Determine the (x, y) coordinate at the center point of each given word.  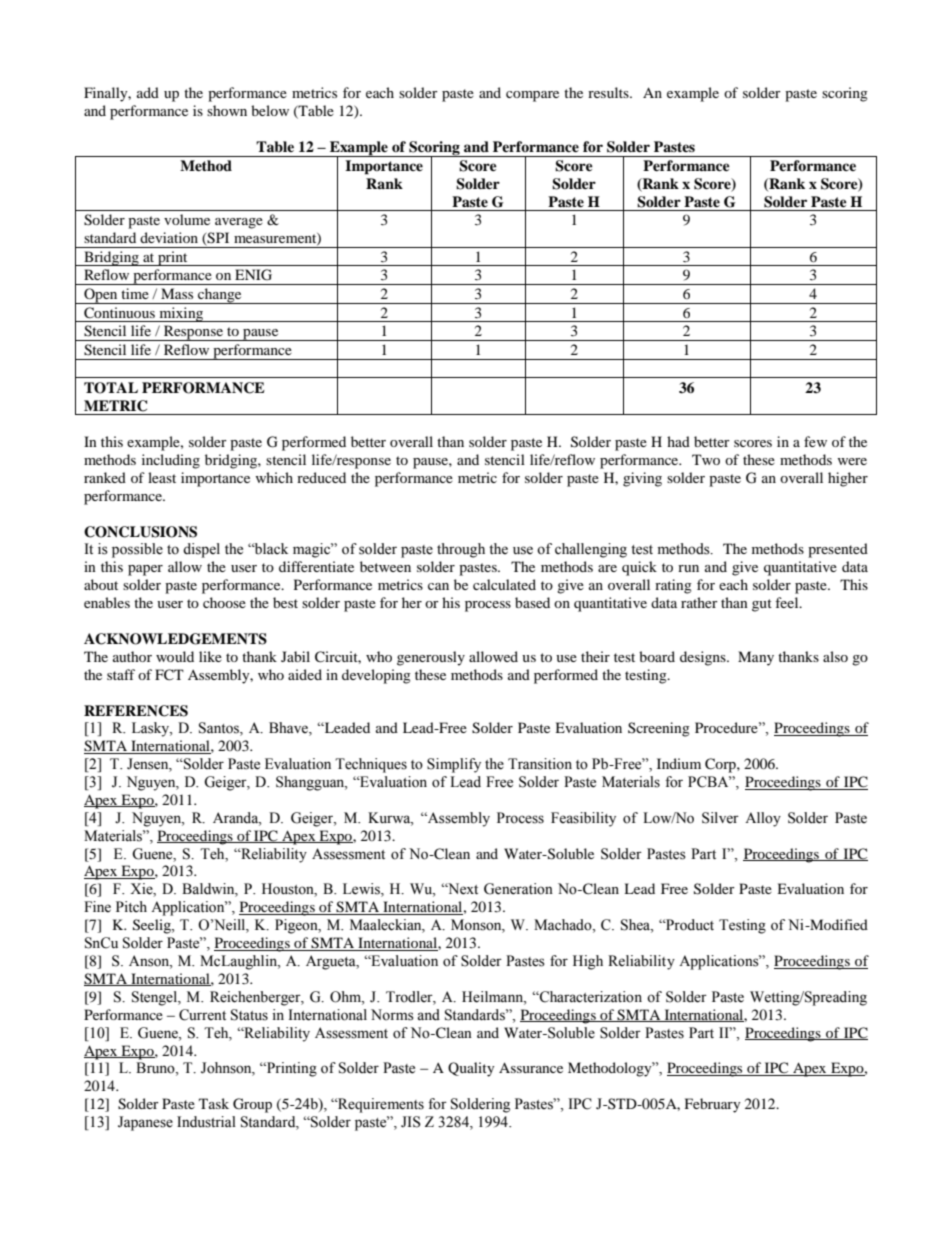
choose (224, 602)
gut (762, 605)
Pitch (131, 906)
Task (214, 1103)
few (815, 441)
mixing (181, 314)
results (609, 92)
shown (227, 110)
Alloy (763, 819)
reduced (321, 477)
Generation (518, 889)
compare (532, 96)
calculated (504, 584)
